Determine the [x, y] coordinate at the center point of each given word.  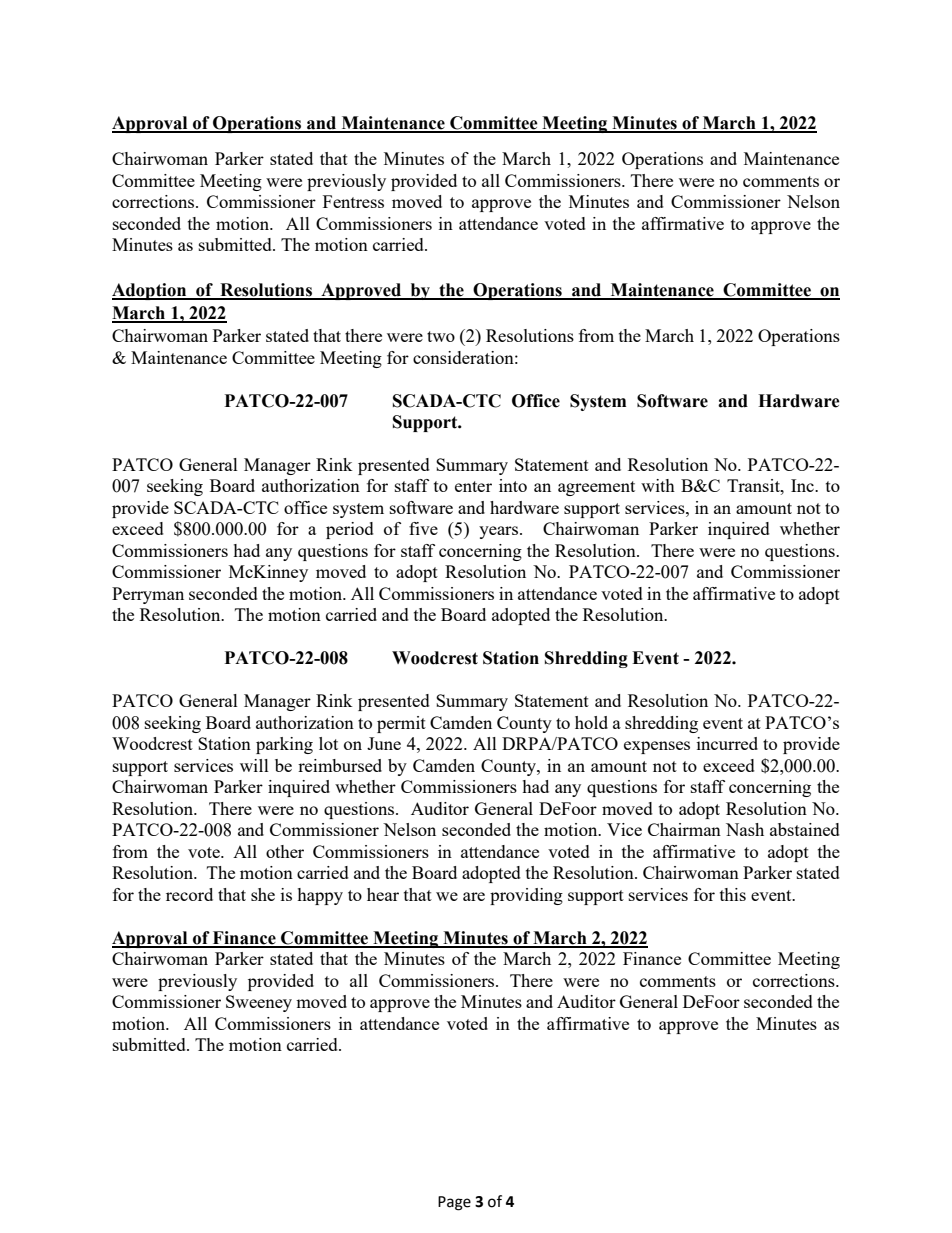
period [350, 530]
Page [454, 1203]
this [733, 894]
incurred [727, 743]
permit [401, 724]
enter [473, 486]
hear [383, 894]
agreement [596, 488]
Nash [745, 829]
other [285, 851]
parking [284, 745]
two [441, 336]
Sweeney [259, 1003]
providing [526, 896]
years [500, 532]
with [658, 485]
